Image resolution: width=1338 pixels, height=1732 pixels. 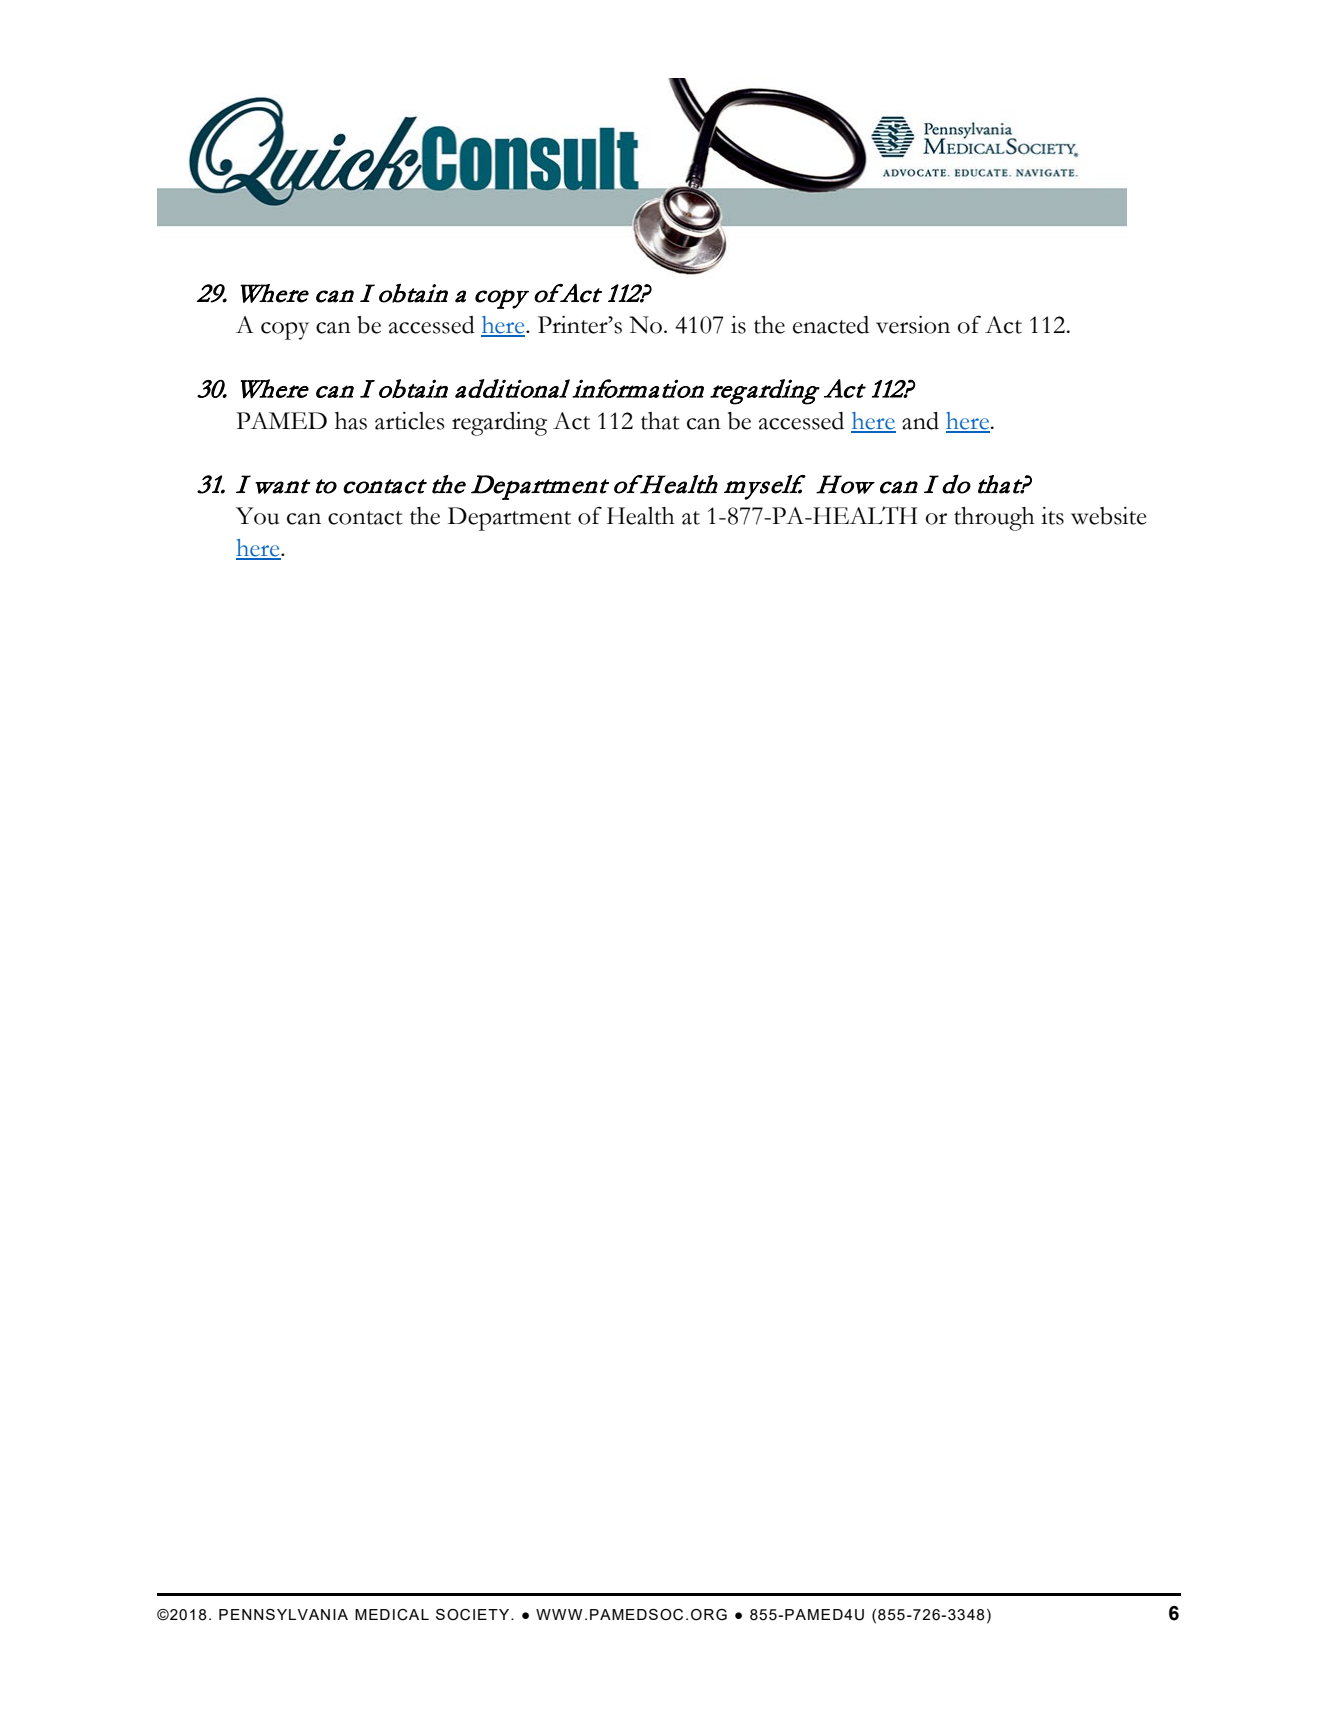 What do you see at coordinates (1052, 516) in the screenshot?
I see `its` at bounding box center [1052, 516].
